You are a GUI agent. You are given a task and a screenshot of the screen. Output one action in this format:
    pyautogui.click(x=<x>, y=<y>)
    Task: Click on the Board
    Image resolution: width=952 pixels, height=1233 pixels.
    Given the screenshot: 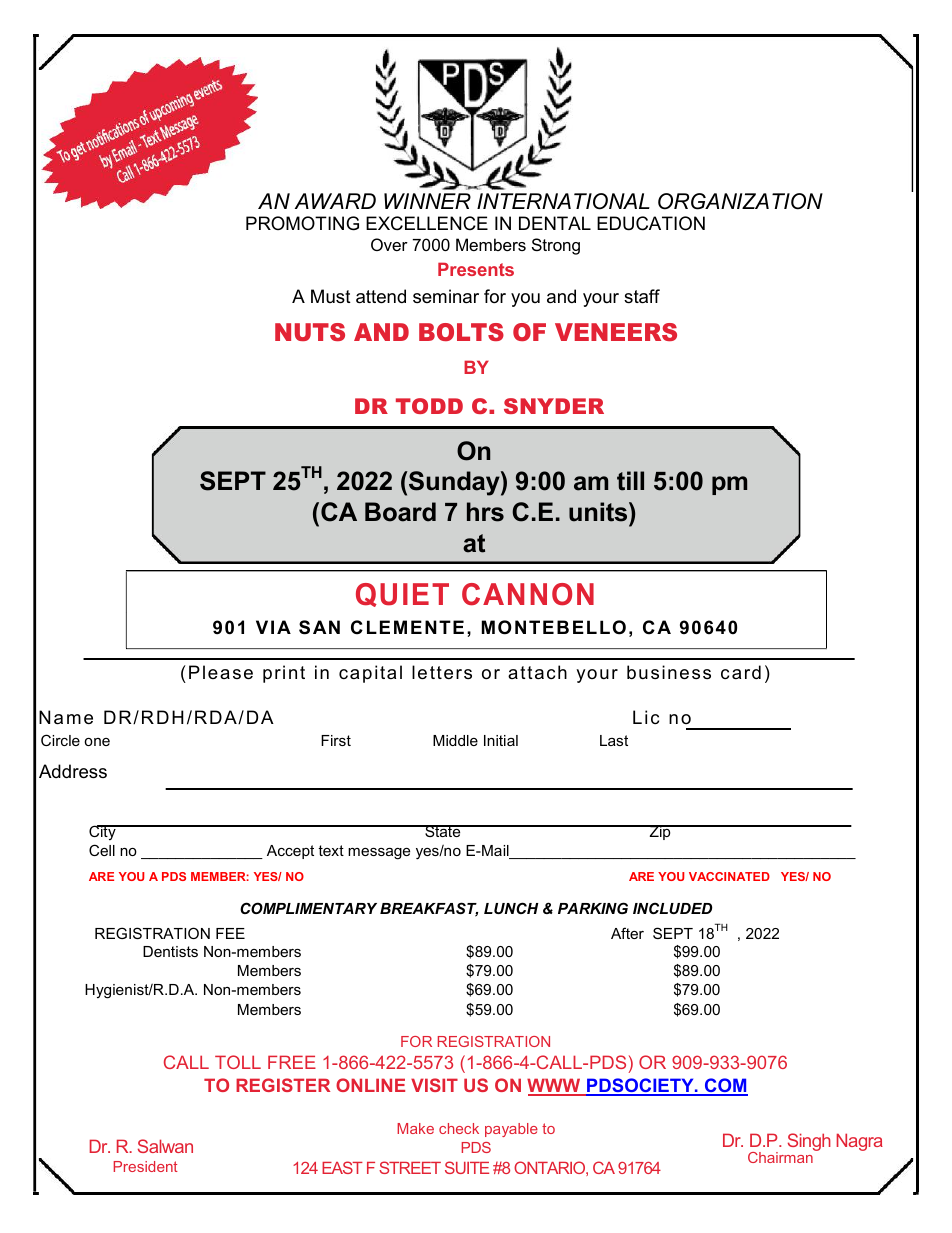 What is the action you would take?
    pyautogui.click(x=400, y=512)
